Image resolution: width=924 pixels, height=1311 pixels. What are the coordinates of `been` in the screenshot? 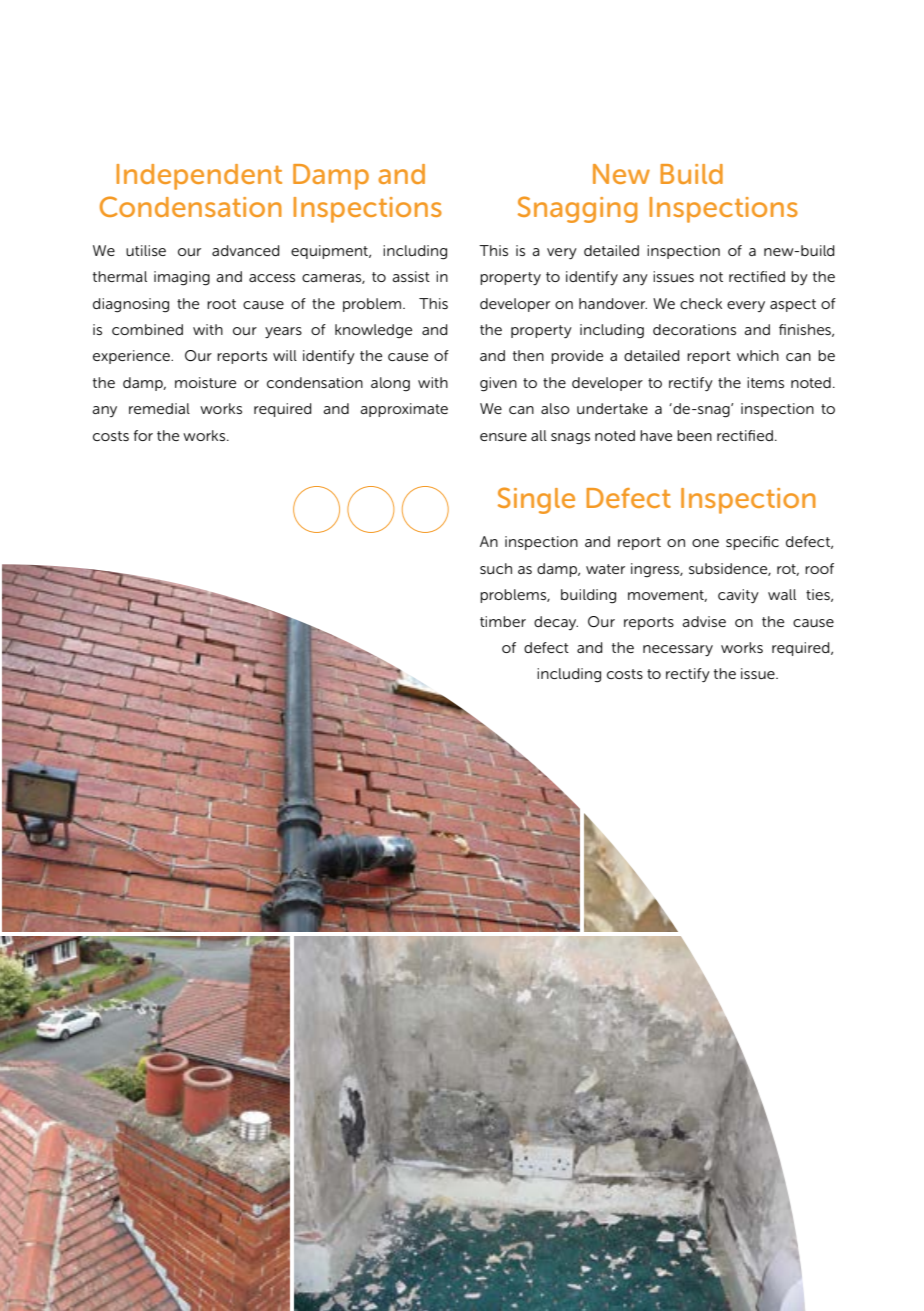 It's located at (694, 435).
